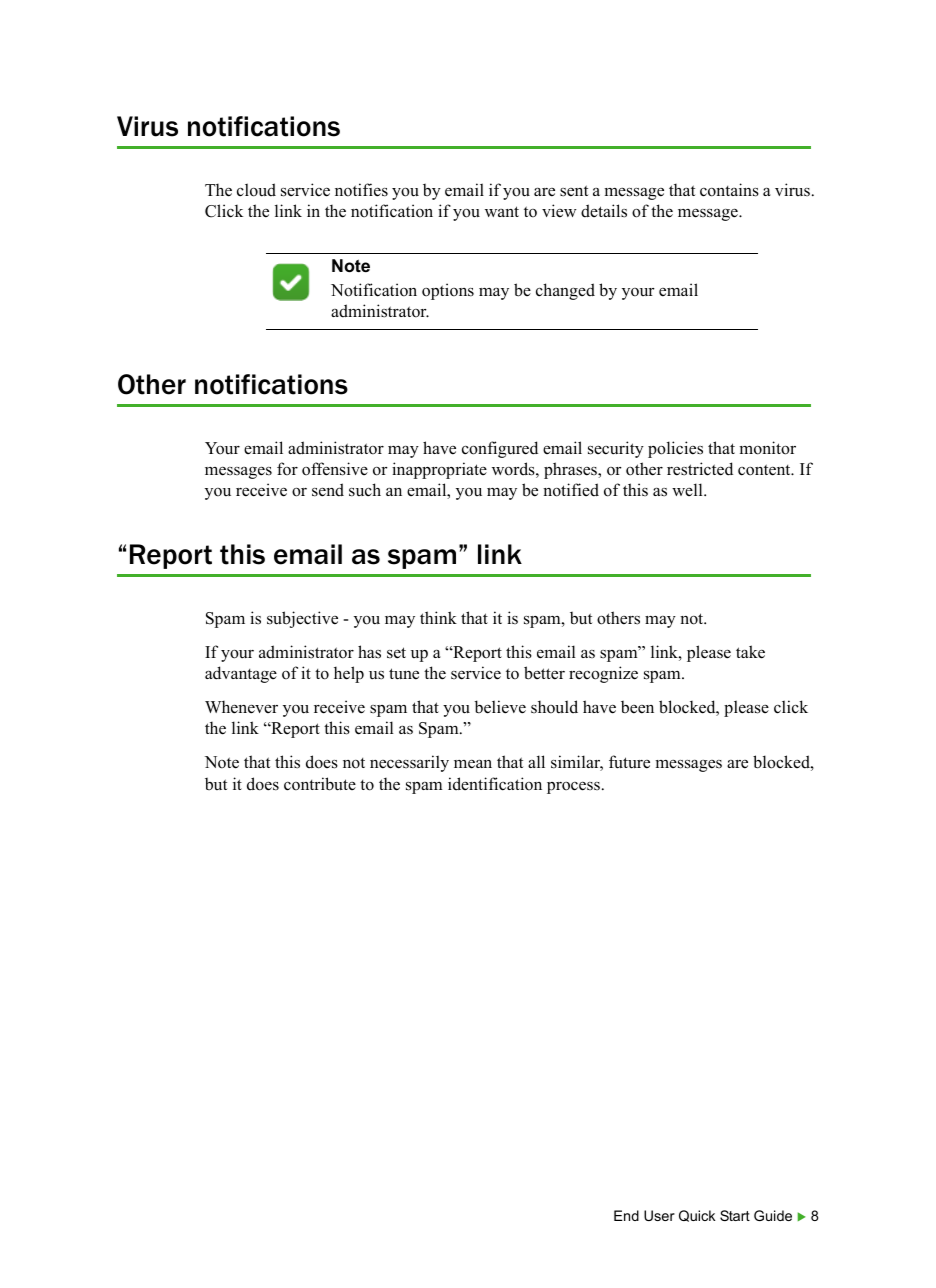  I want to click on User, so click(659, 1215).
